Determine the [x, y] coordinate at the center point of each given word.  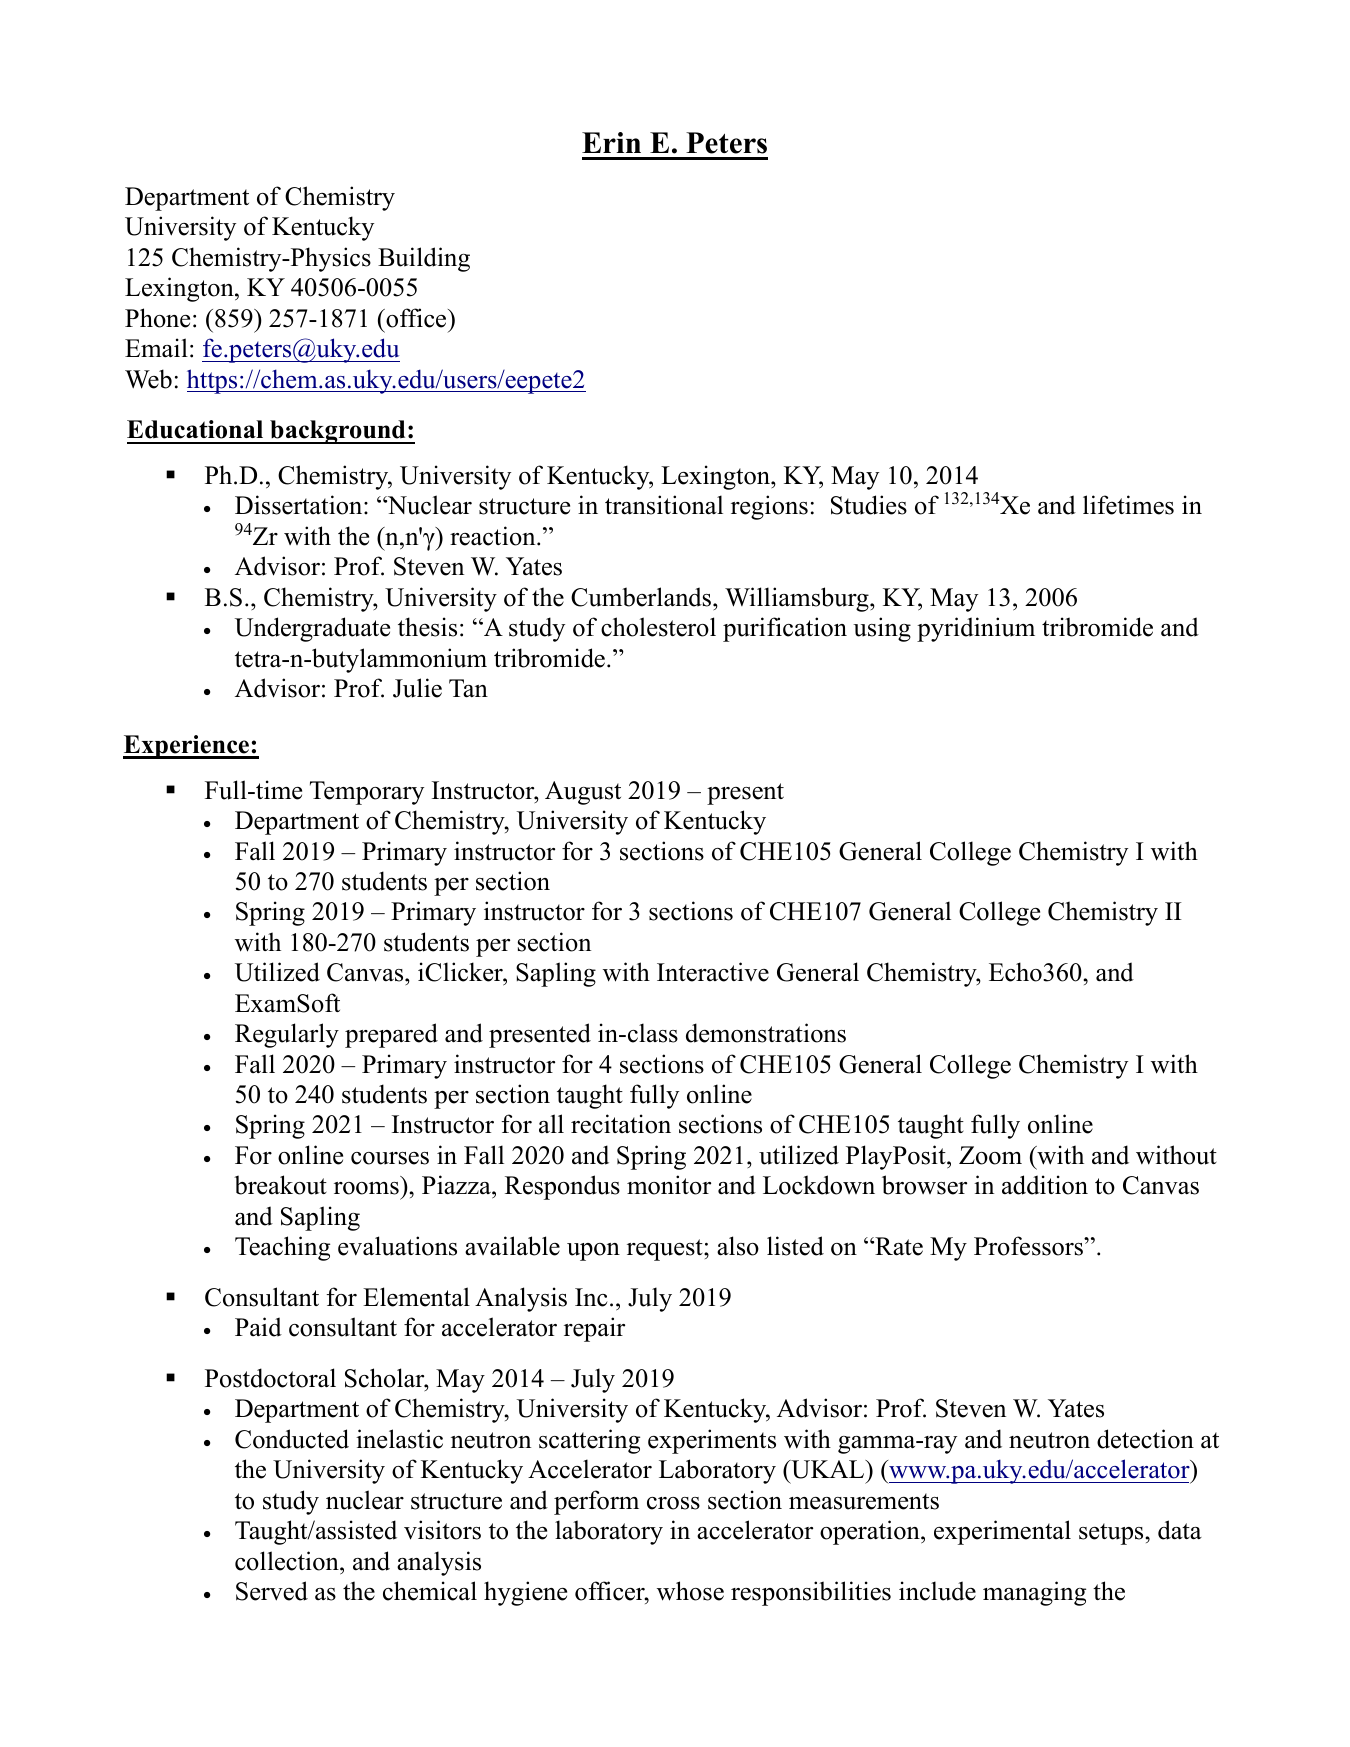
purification [785, 629]
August [583, 793]
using [882, 629]
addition [1045, 1185]
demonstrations [766, 1033]
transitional [664, 505]
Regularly [287, 1035]
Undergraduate [312, 629]
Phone [157, 318]
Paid [258, 1327]
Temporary [367, 793]
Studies [869, 505]
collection [288, 1561]
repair [594, 1329]
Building [424, 259]
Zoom [990, 1155]
